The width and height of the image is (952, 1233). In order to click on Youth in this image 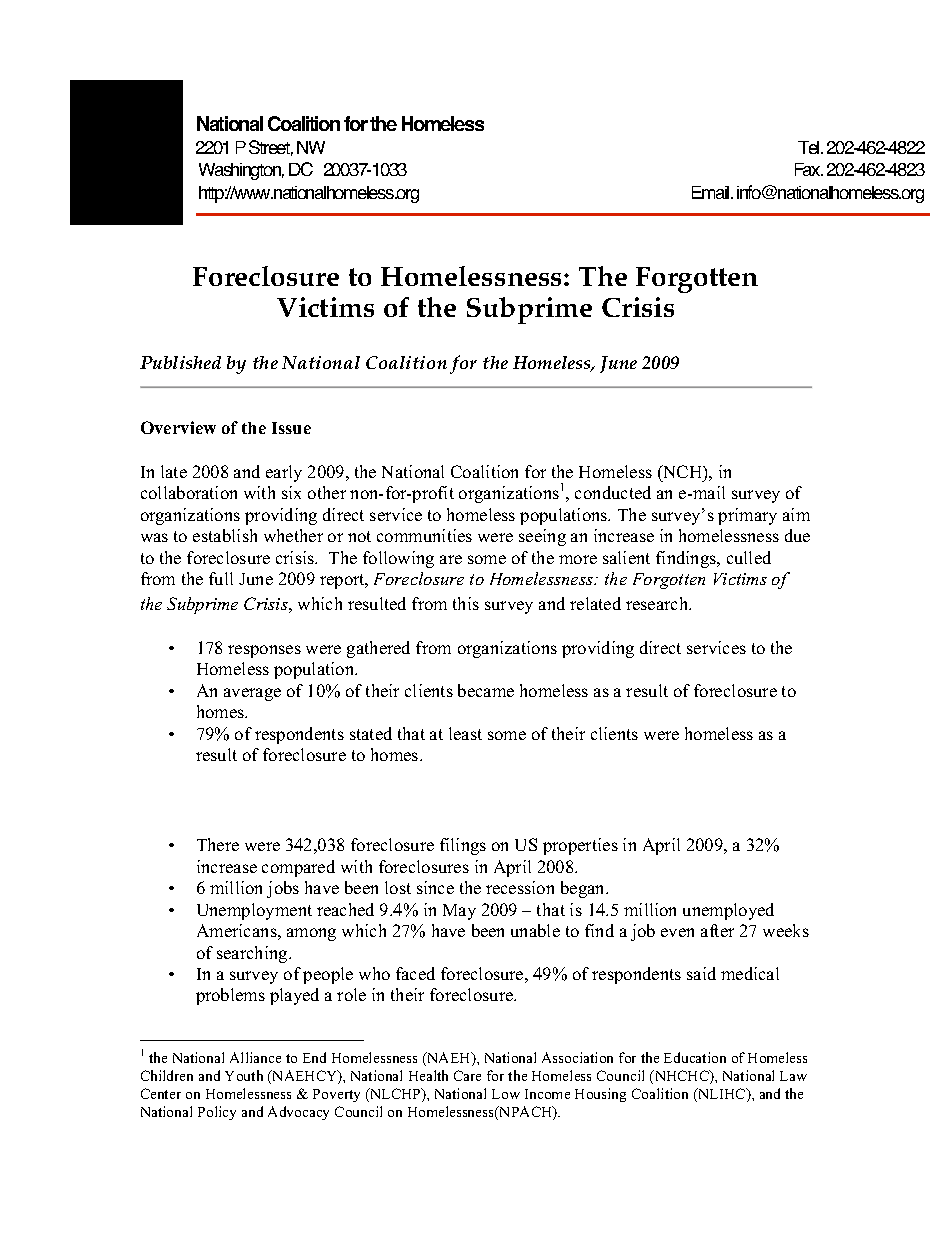, I will do `click(244, 1075)`.
